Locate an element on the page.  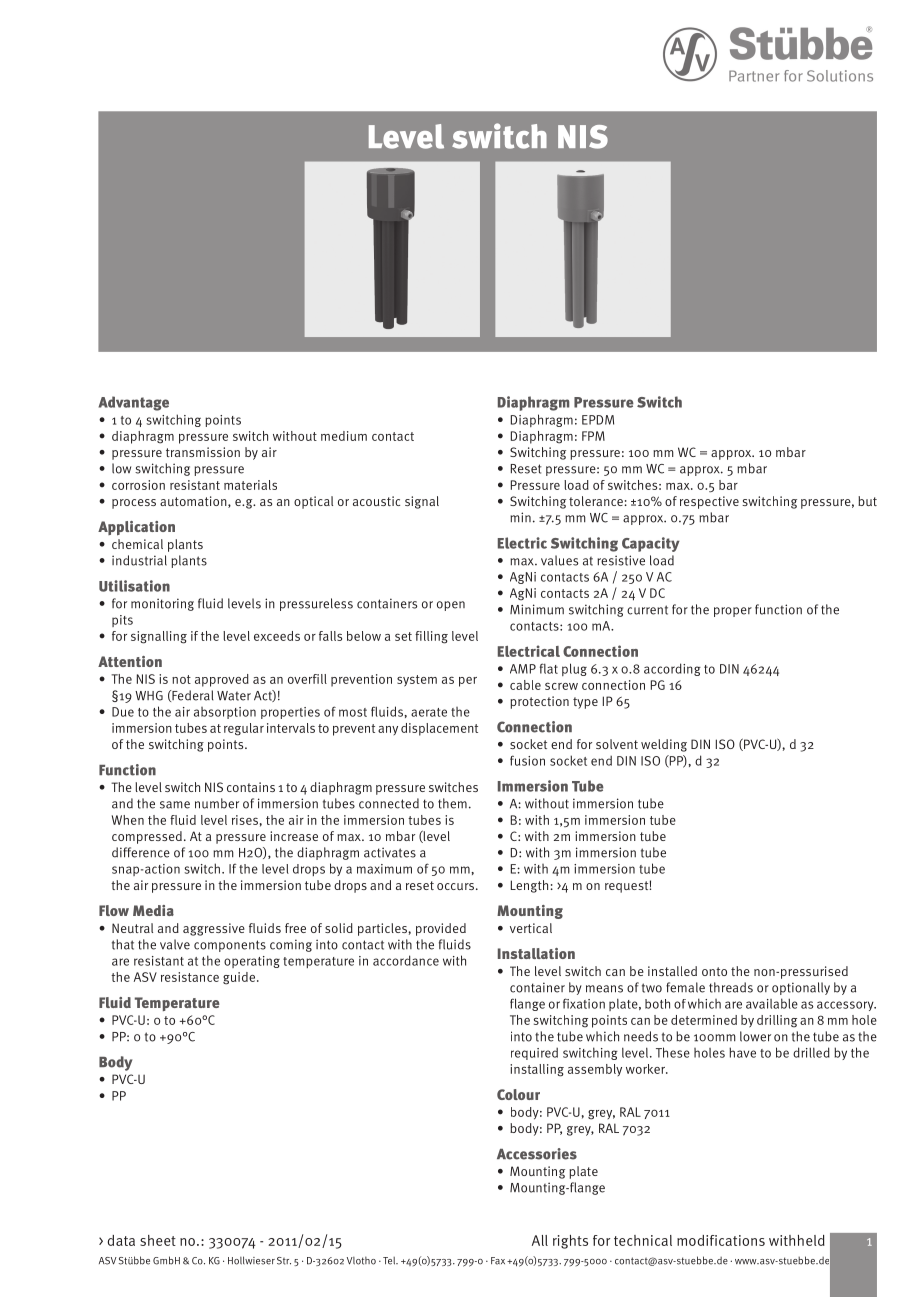
transmission is located at coordinates (203, 452).
